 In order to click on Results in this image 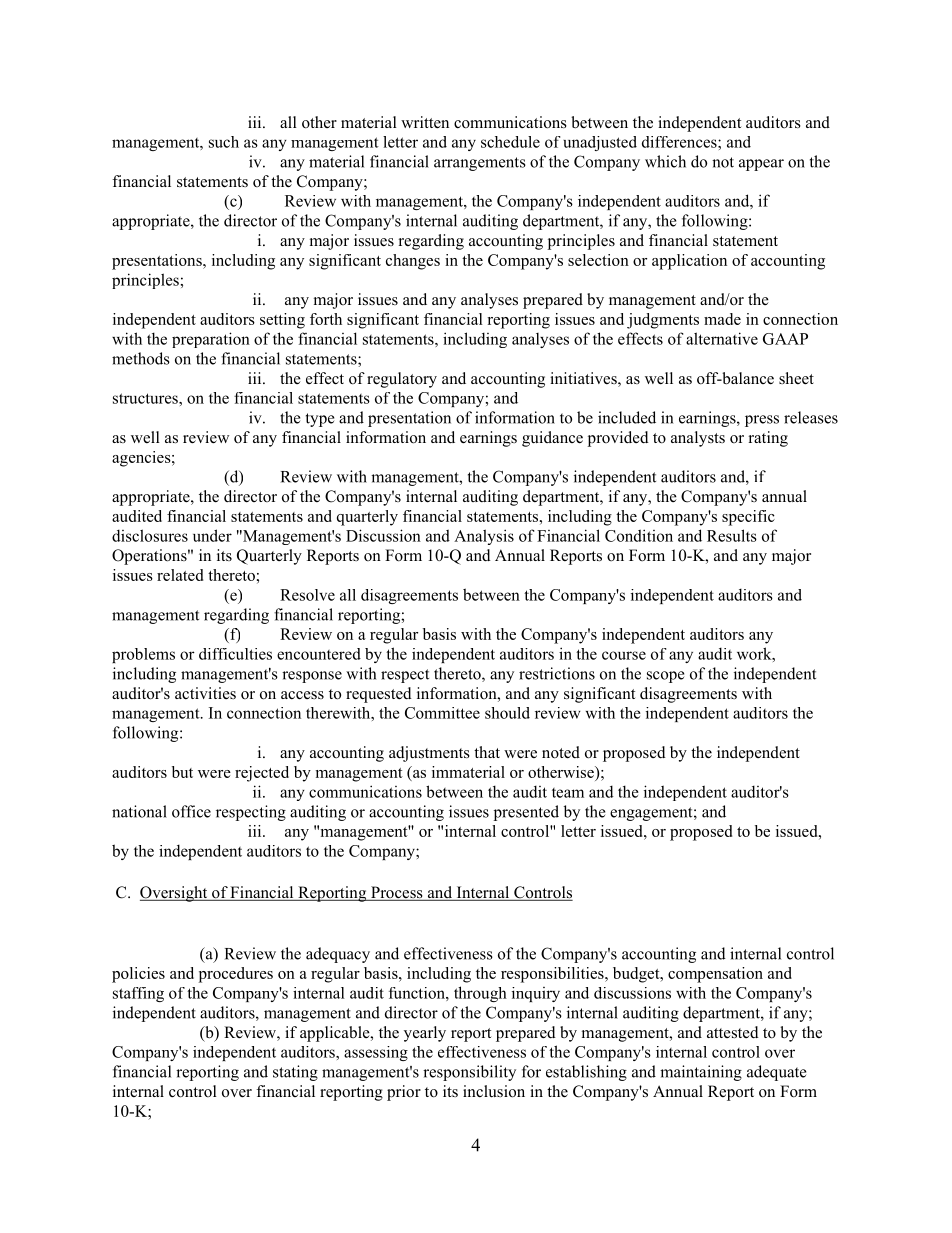, I will do `click(732, 535)`.
